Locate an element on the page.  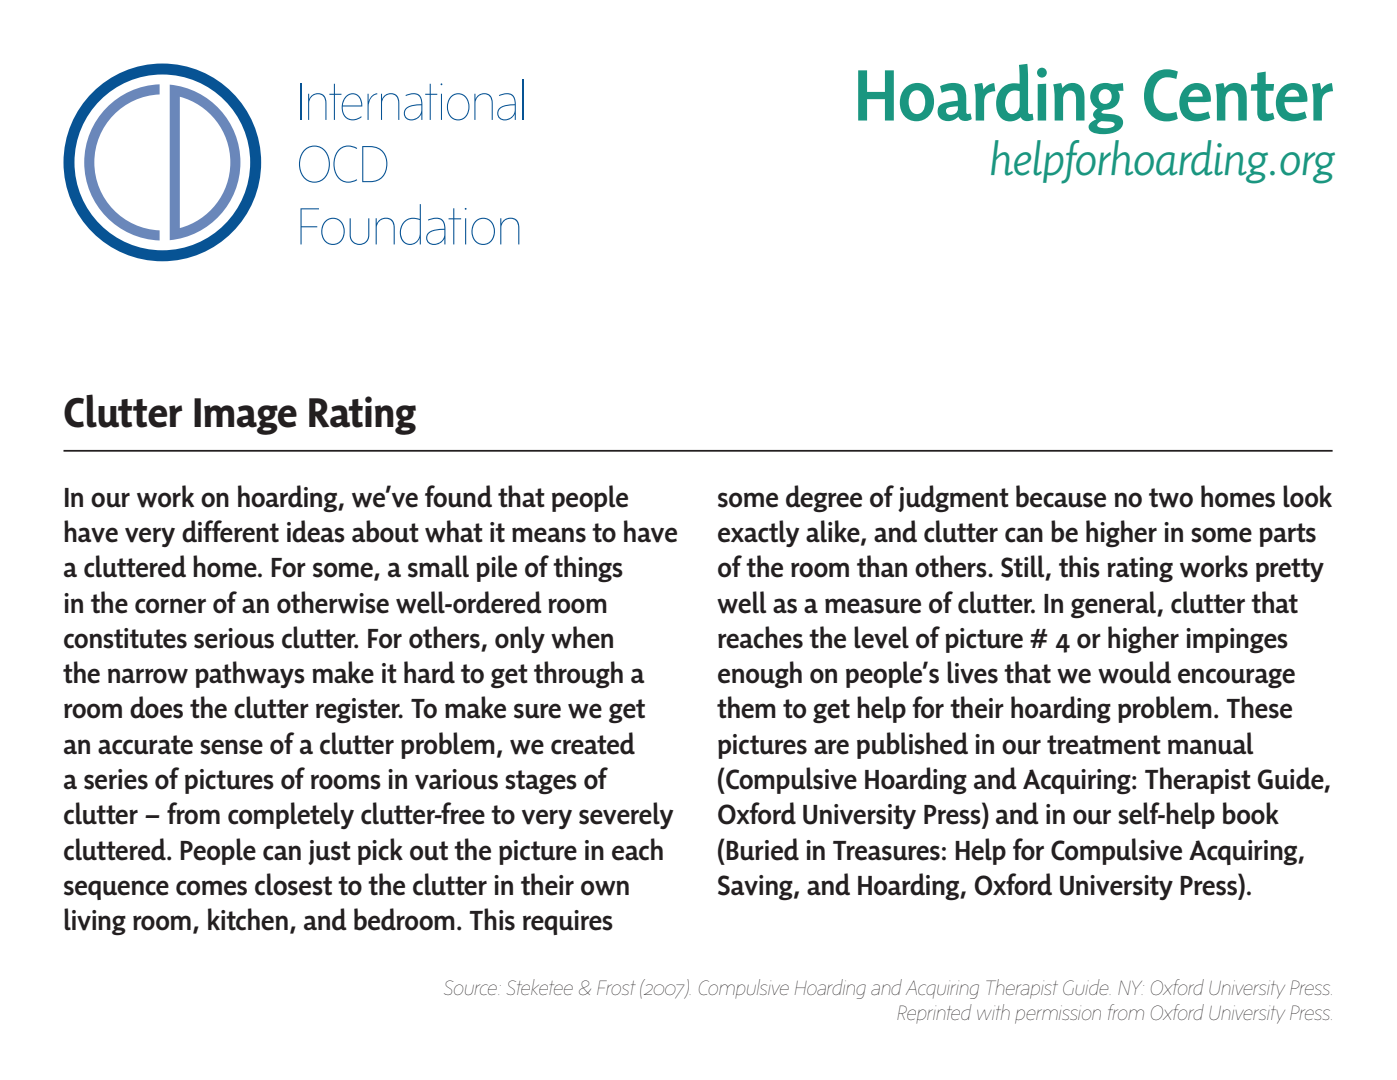
kitchen is located at coordinates (248, 919).
